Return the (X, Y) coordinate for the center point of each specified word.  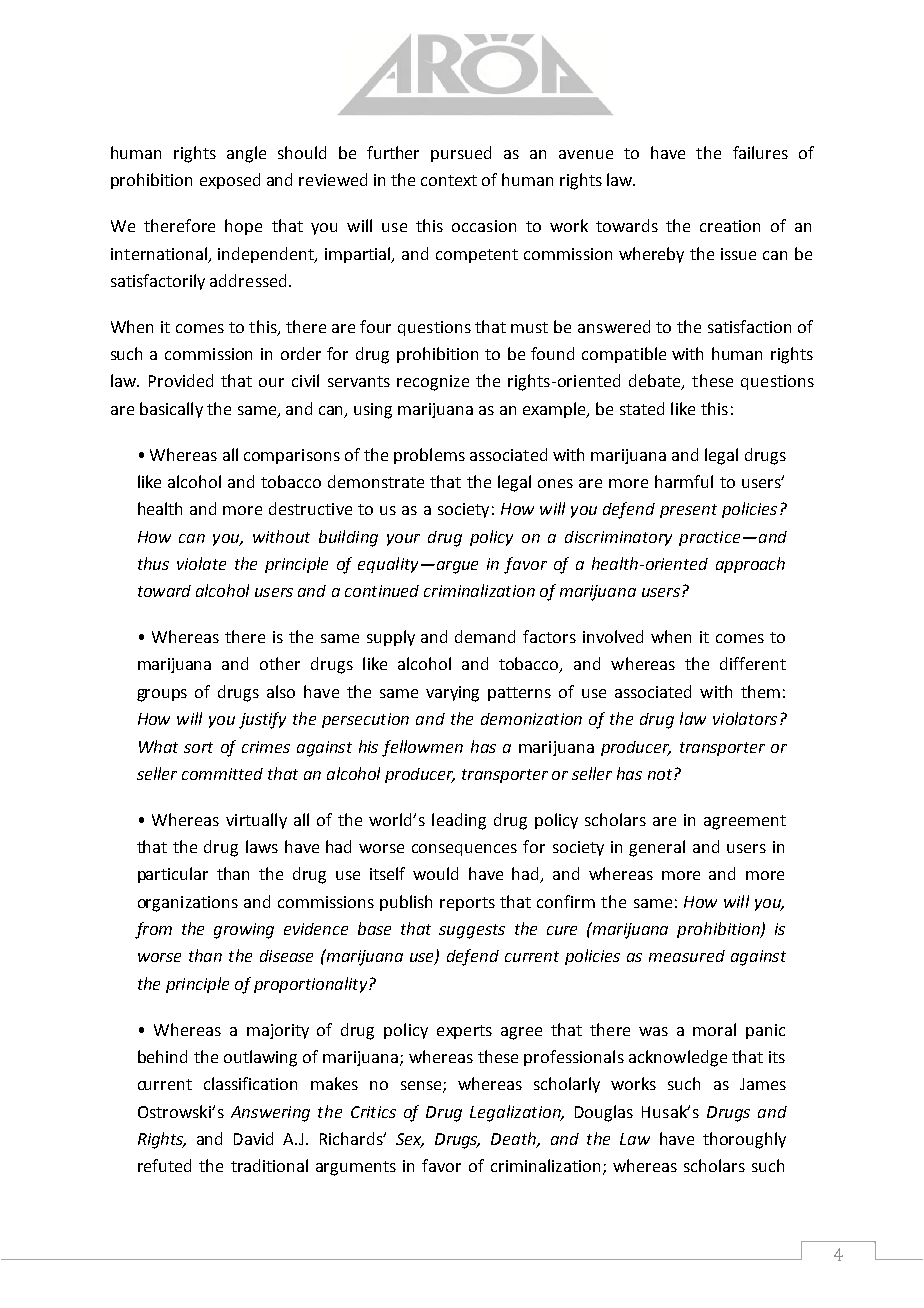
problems (429, 456)
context (449, 180)
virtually (256, 821)
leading (459, 821)
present (688, 511)
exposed (230, 181)
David (253, 1138)
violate (201, 563)
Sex (410, 1140)
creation (730, 226)
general (657, 848)
